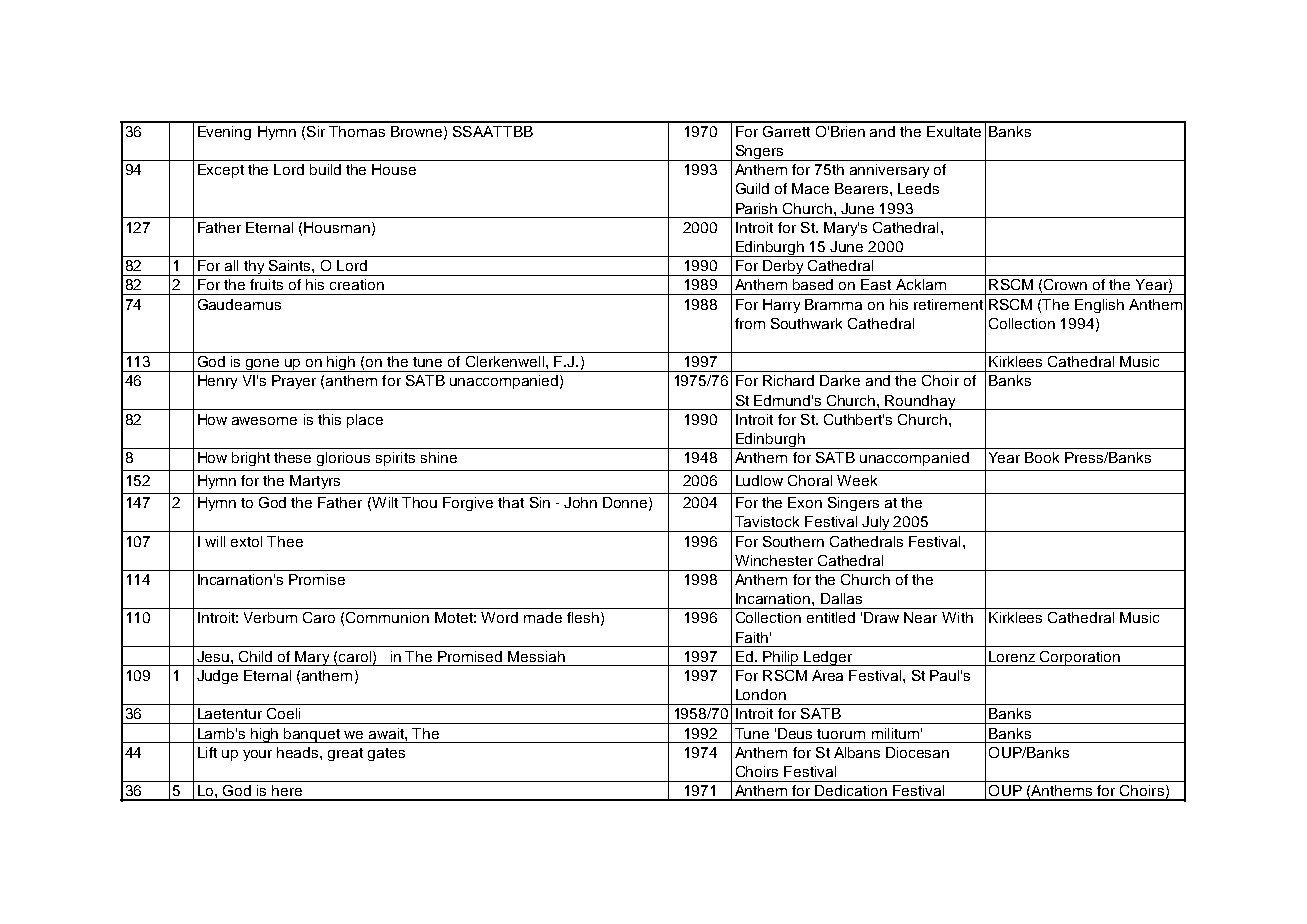  What do you see at coordinates (294, 382) in the page?
I see `Prayer` at bounding box center [294, 382].
